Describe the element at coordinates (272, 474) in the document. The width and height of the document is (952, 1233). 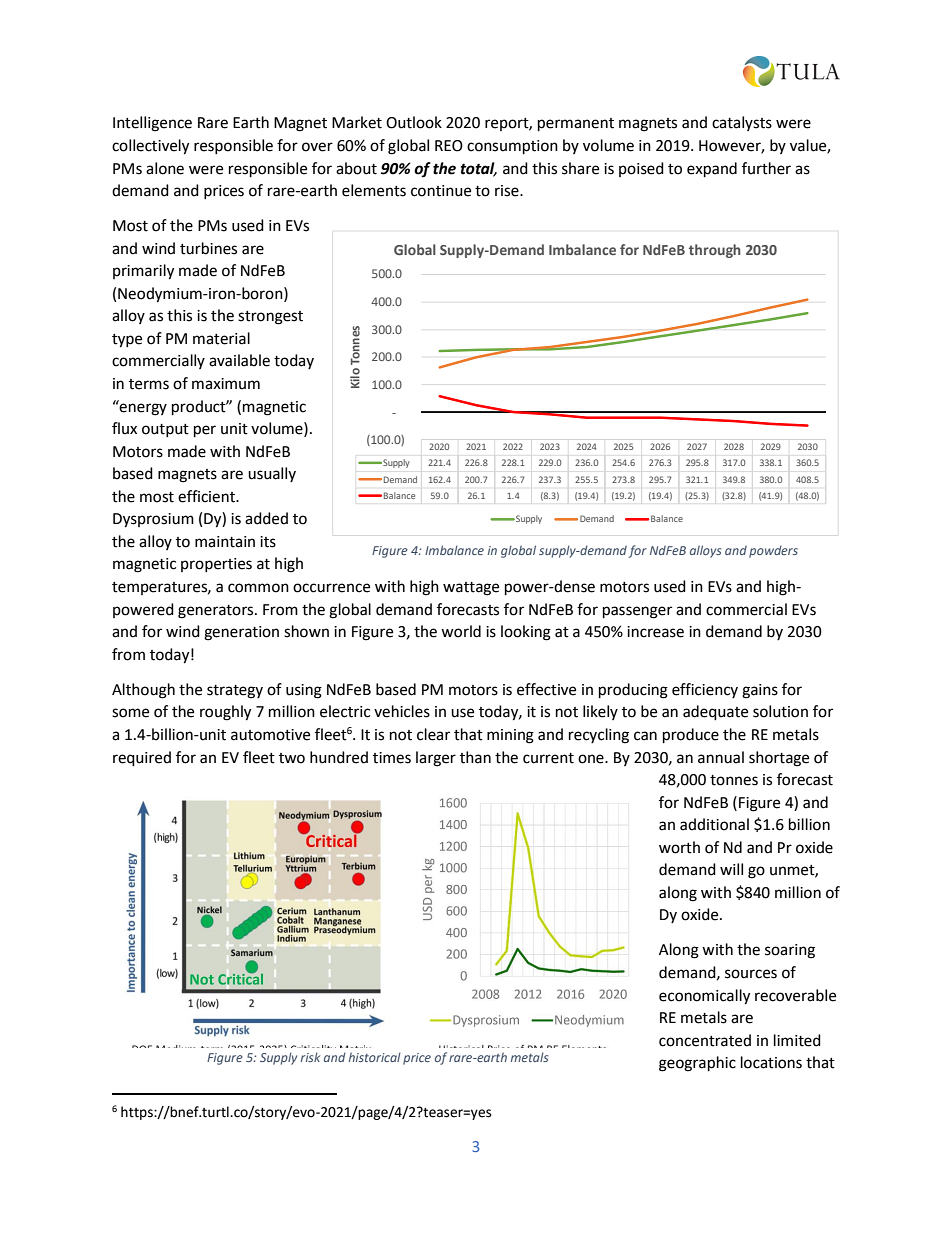
I see `usually` at that location.
